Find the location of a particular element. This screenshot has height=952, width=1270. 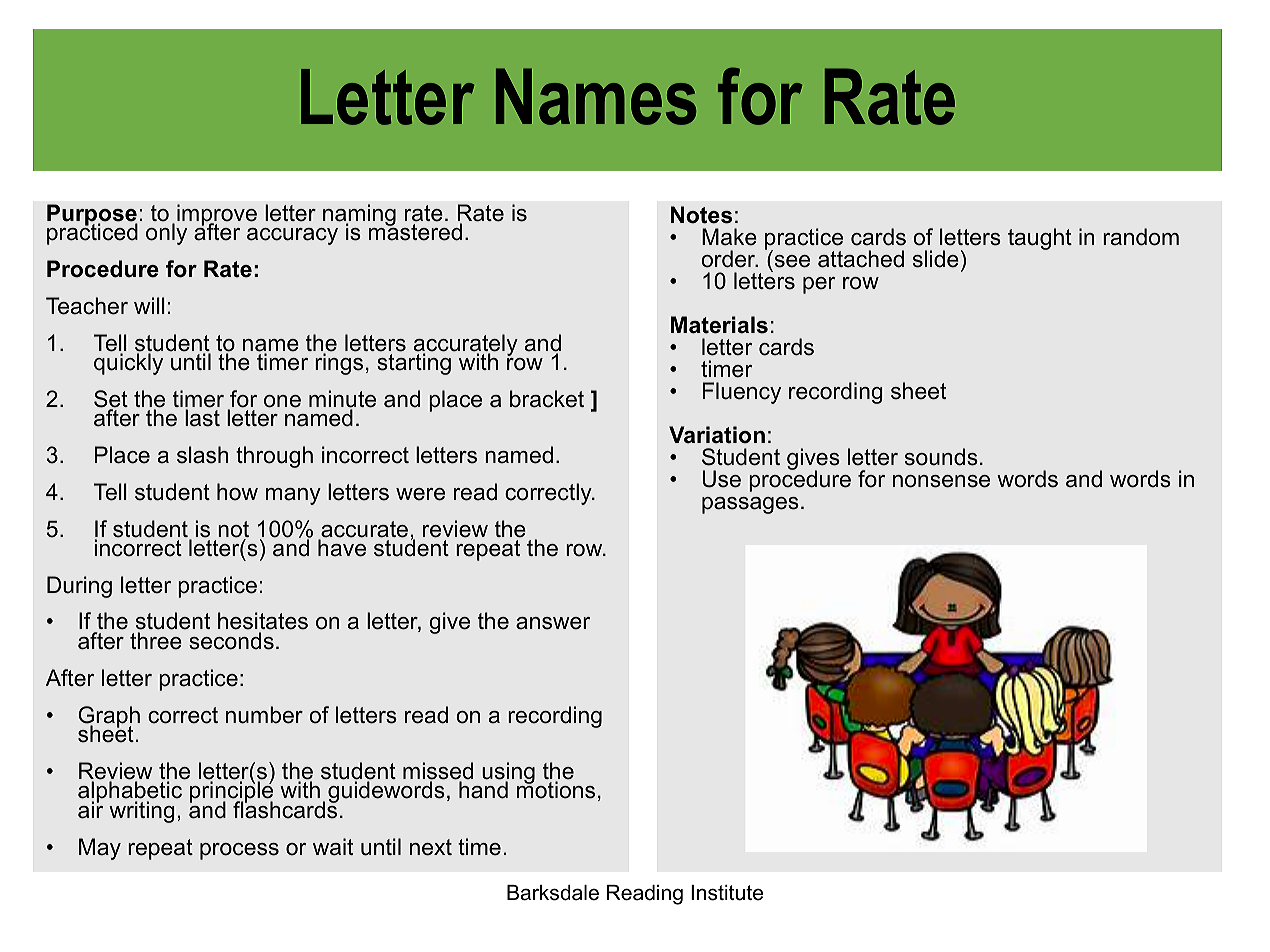

passages is located at coordinates (750, 505).
